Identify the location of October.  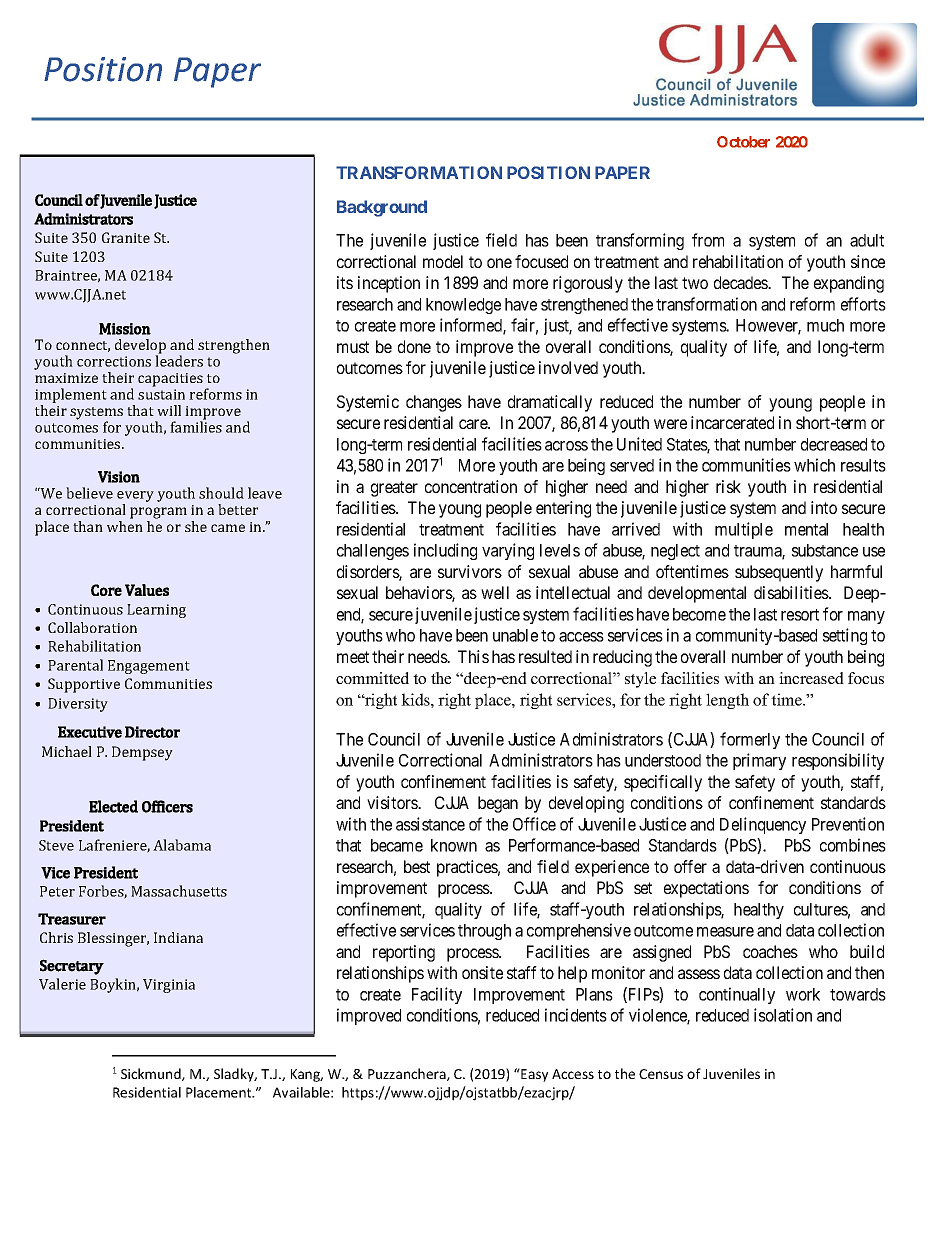
(743, 142).
